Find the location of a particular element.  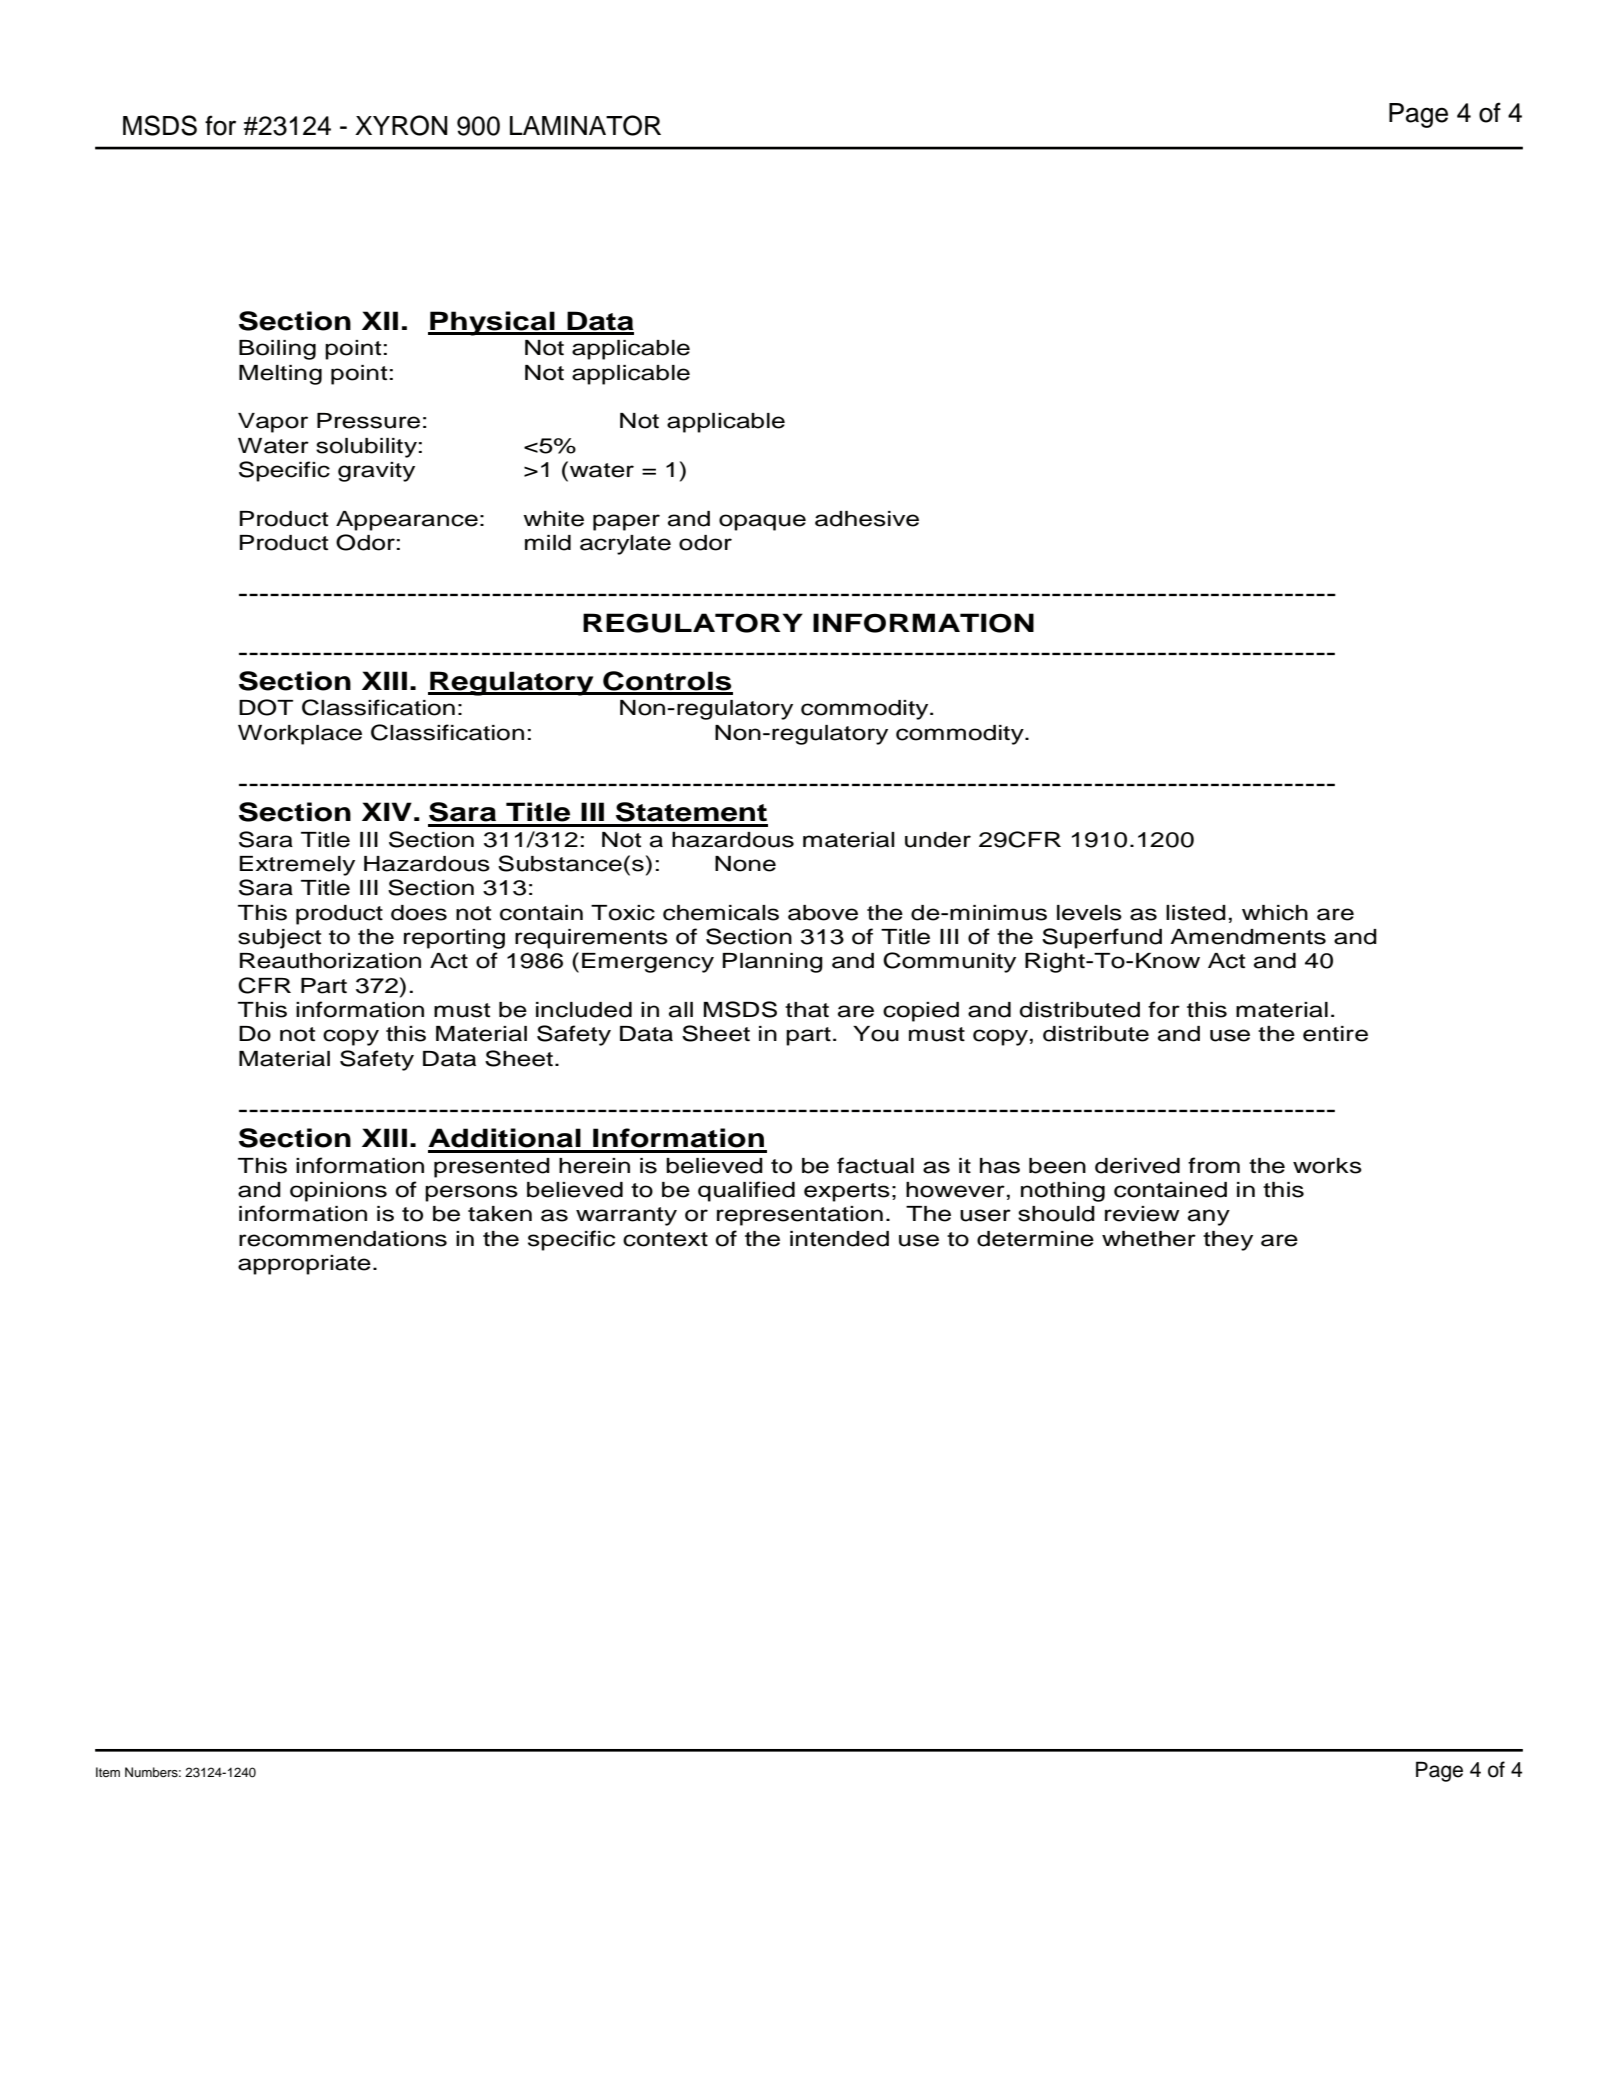

adhesive is located at coordinates (867, 519).
